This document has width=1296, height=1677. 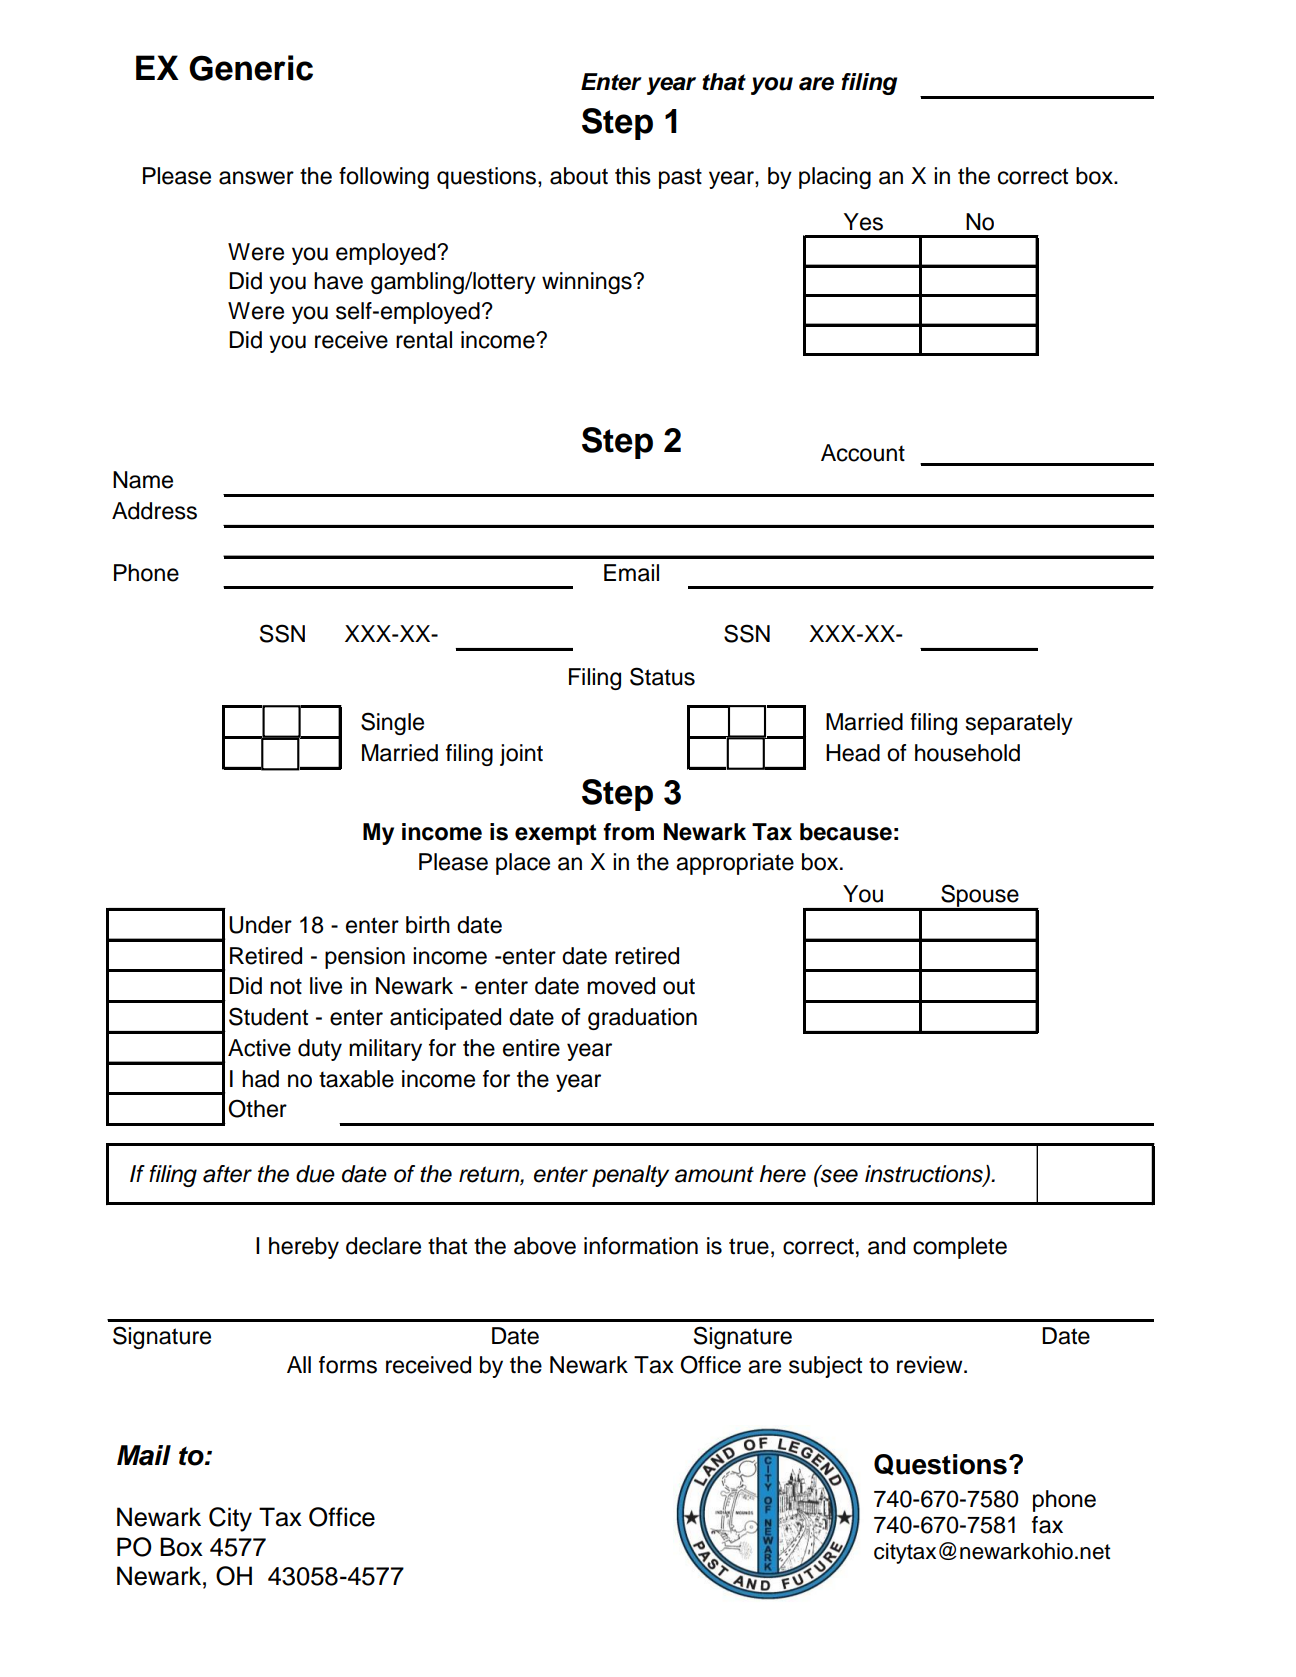 What do you see at coordinates (630, 1176) in the document?
I see `penalty` at bounding box center [630, 1176].
